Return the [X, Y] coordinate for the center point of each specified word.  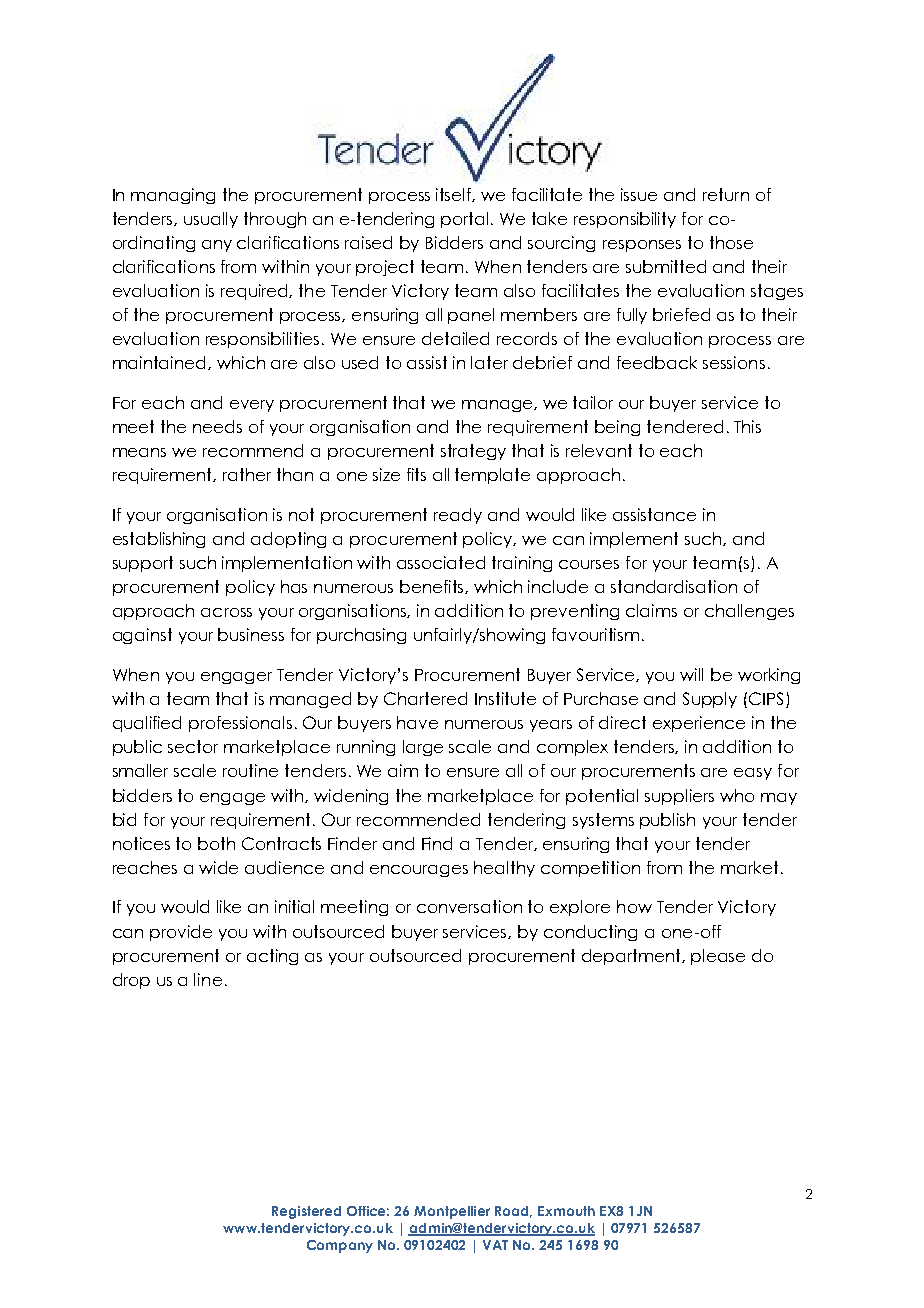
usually [211, 220]
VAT [495, 1245]
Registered [306, 1212]
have [417, 722]
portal [464, 220]
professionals [240, 724]
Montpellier [452, 1212]
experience [699, 724]
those [731, 242]
